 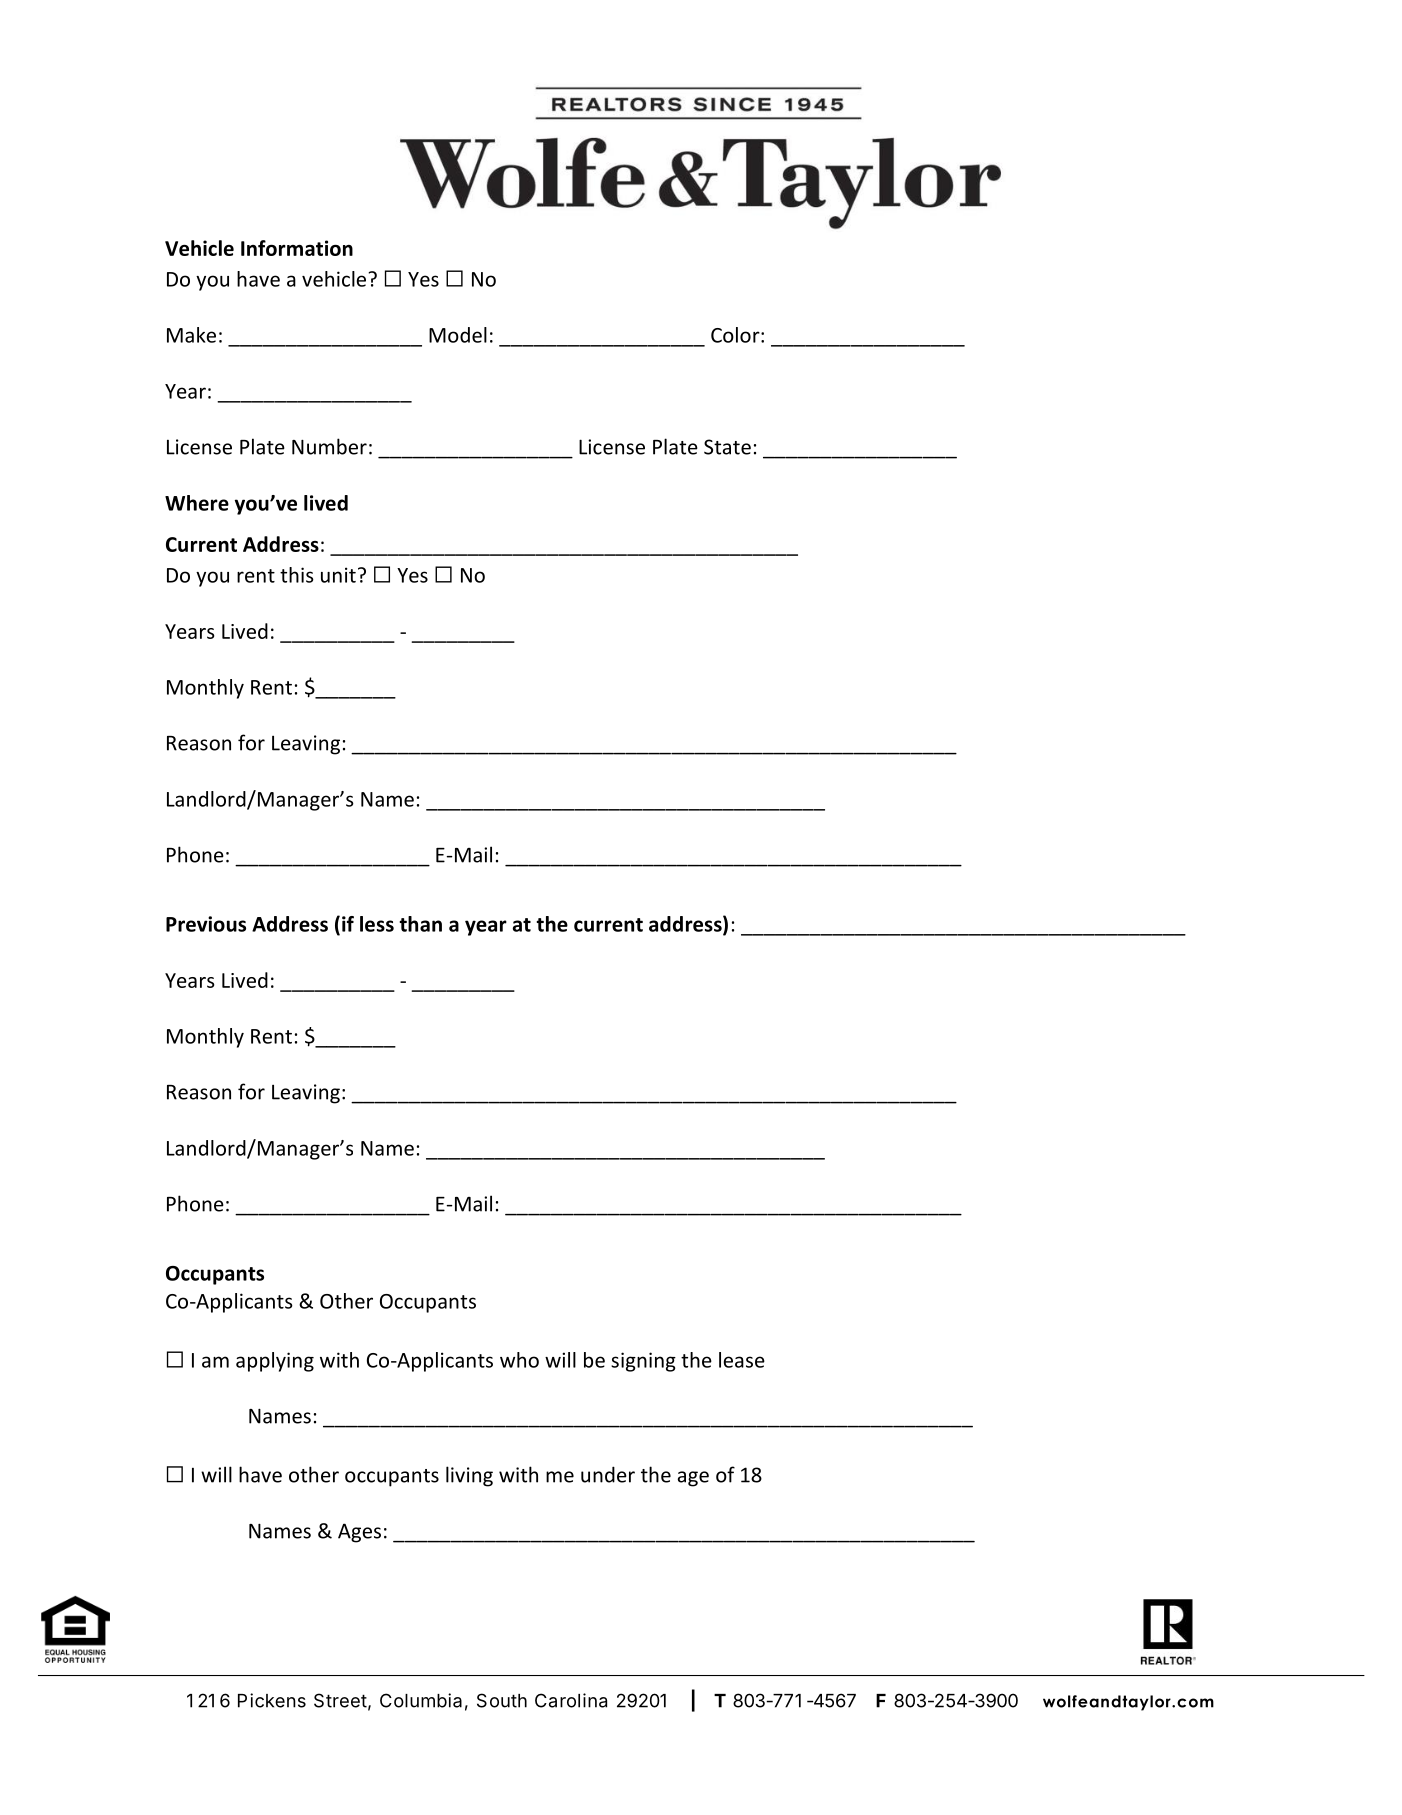 I want to click on lease, so click(x=742, y=1360).
